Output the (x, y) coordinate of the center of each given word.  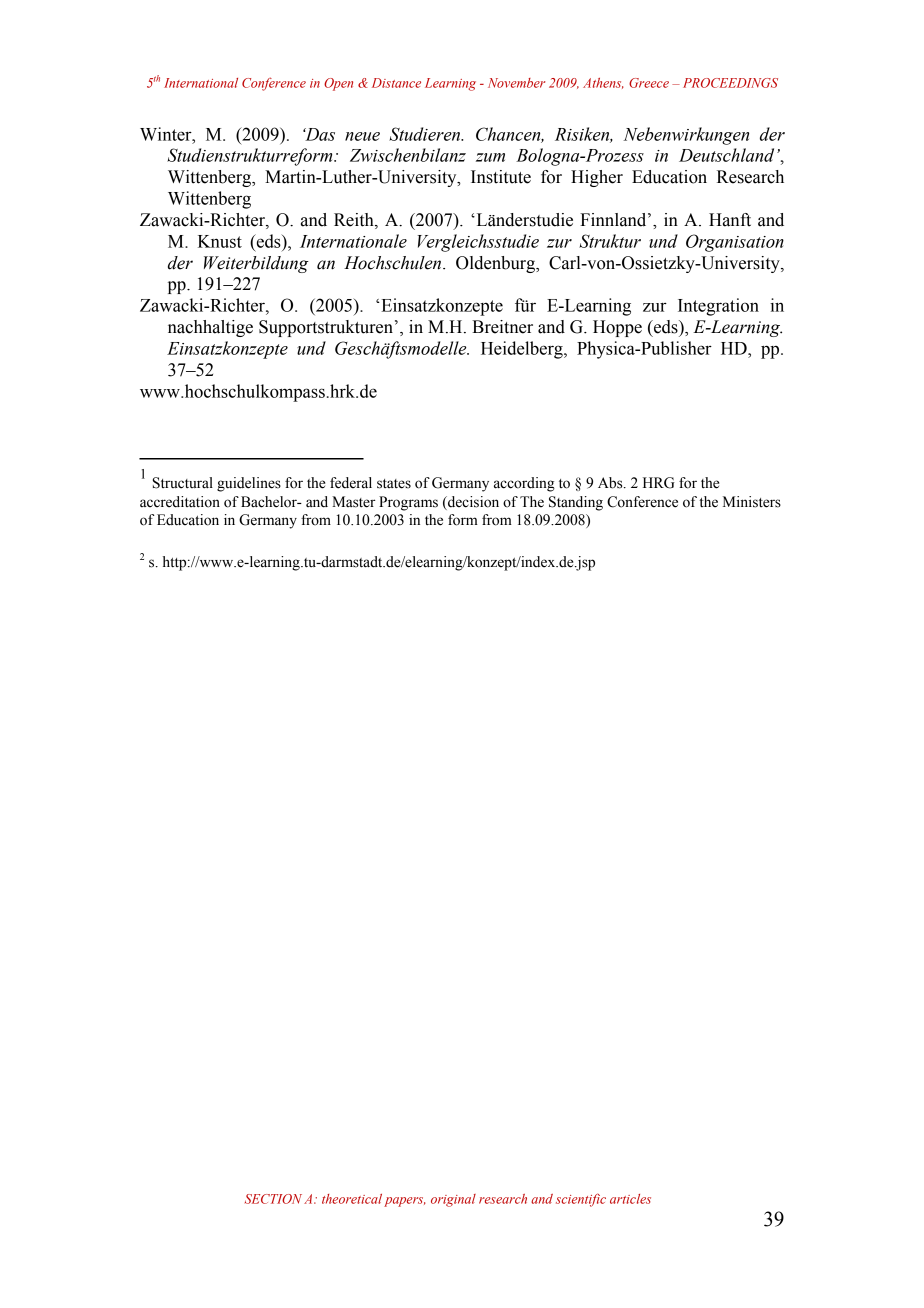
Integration (718, 307)
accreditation (180, 502)
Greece (649, 83)
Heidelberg (523, 350)
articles (630, 1199)
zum (490, 157)
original (453, 1200)
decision (472, 503)
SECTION (273, 1199)
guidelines (249, 484)
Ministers (752, 502)
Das (319, 134)
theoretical (352, 1199)
